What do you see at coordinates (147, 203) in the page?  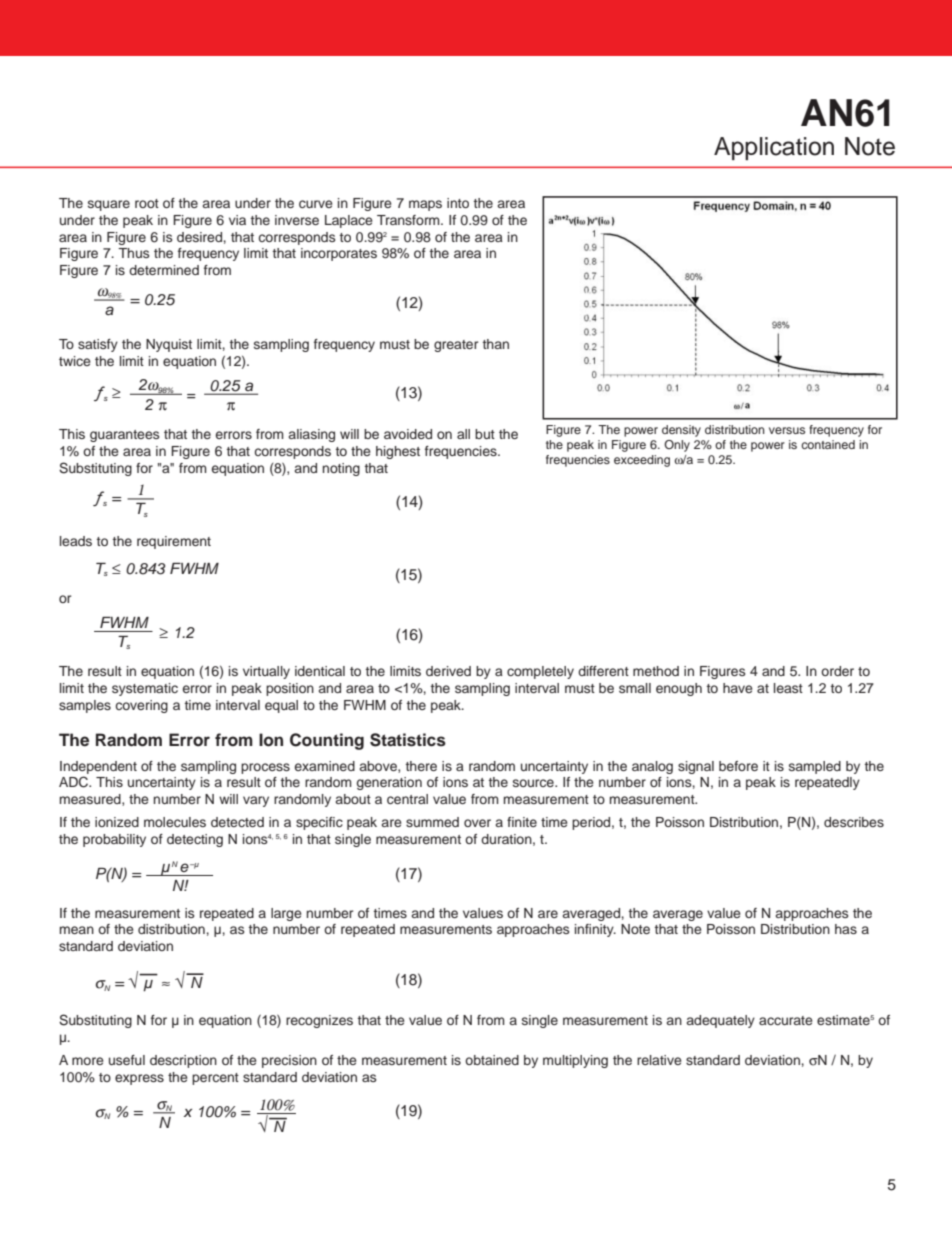 I see `root` at bounding box center [147, 203].
